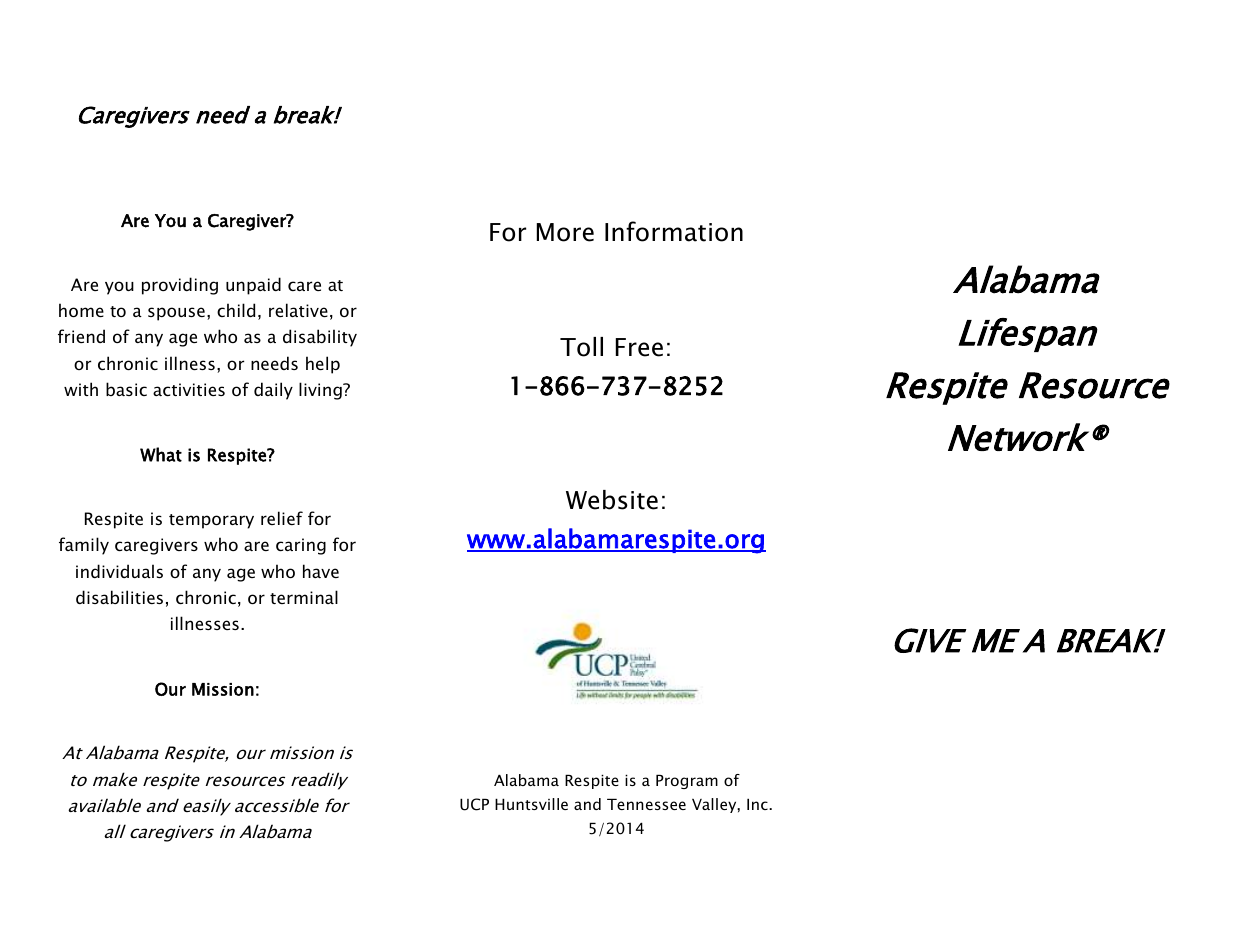 The height and width of the screenshot is (952, 1233). Describe the element at coordinates (119, 597) in the screenshot. I see `disabilities` at that location.
